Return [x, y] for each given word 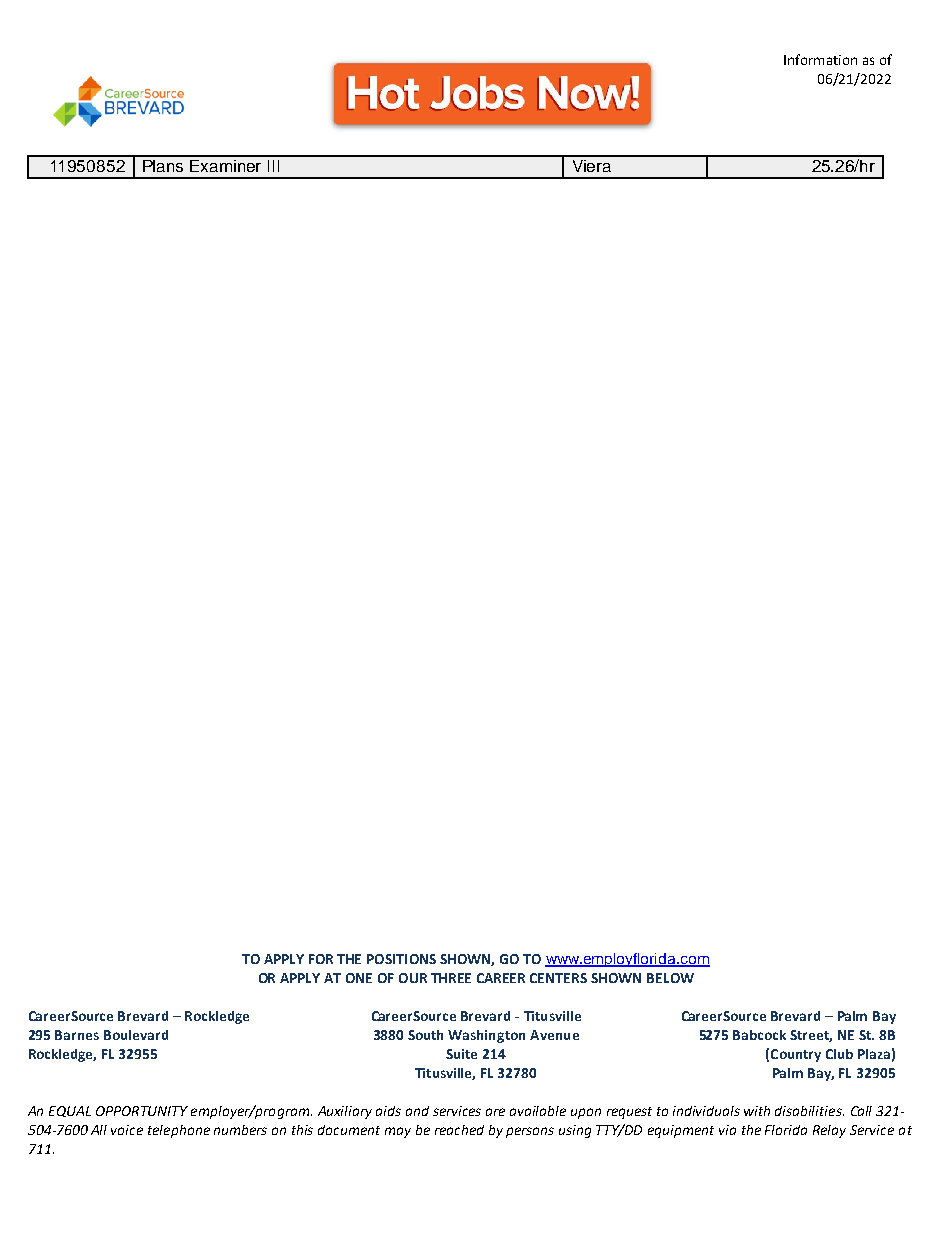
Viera [592, 166]
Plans [163, 166]
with [757, 1111]
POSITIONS [401, 959]
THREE [451, 978]
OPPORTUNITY [142, 1111]
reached [459, 1130]
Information [820, 59]
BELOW [670, 978]
